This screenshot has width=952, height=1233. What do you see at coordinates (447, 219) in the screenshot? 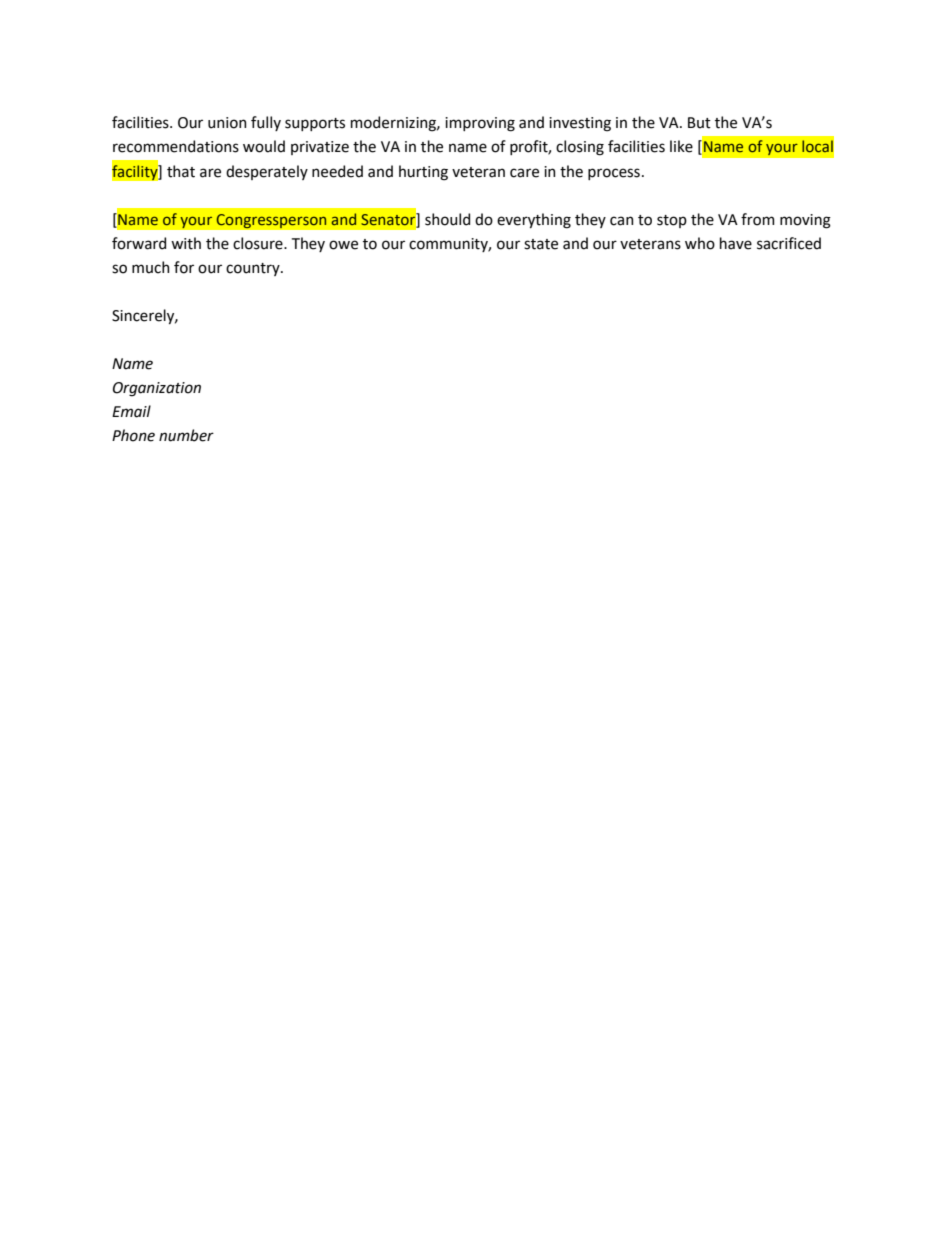
I see `should` at bounding box center [447, 219].
